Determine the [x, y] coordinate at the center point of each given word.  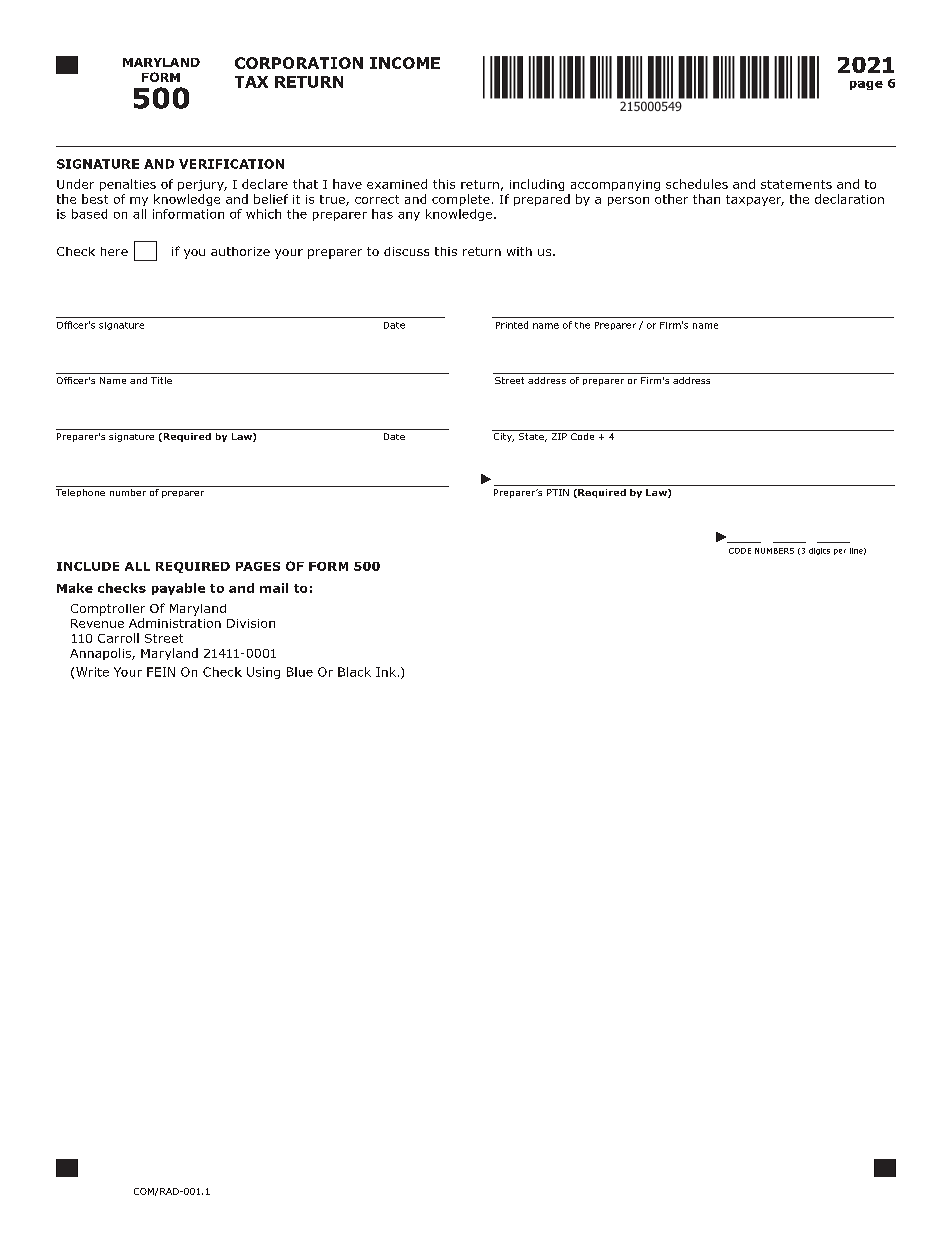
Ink [386, 672]
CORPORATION [299, 63]
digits [819, 551]
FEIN [161, 672]
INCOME [405, 63]
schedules [697, 184]
